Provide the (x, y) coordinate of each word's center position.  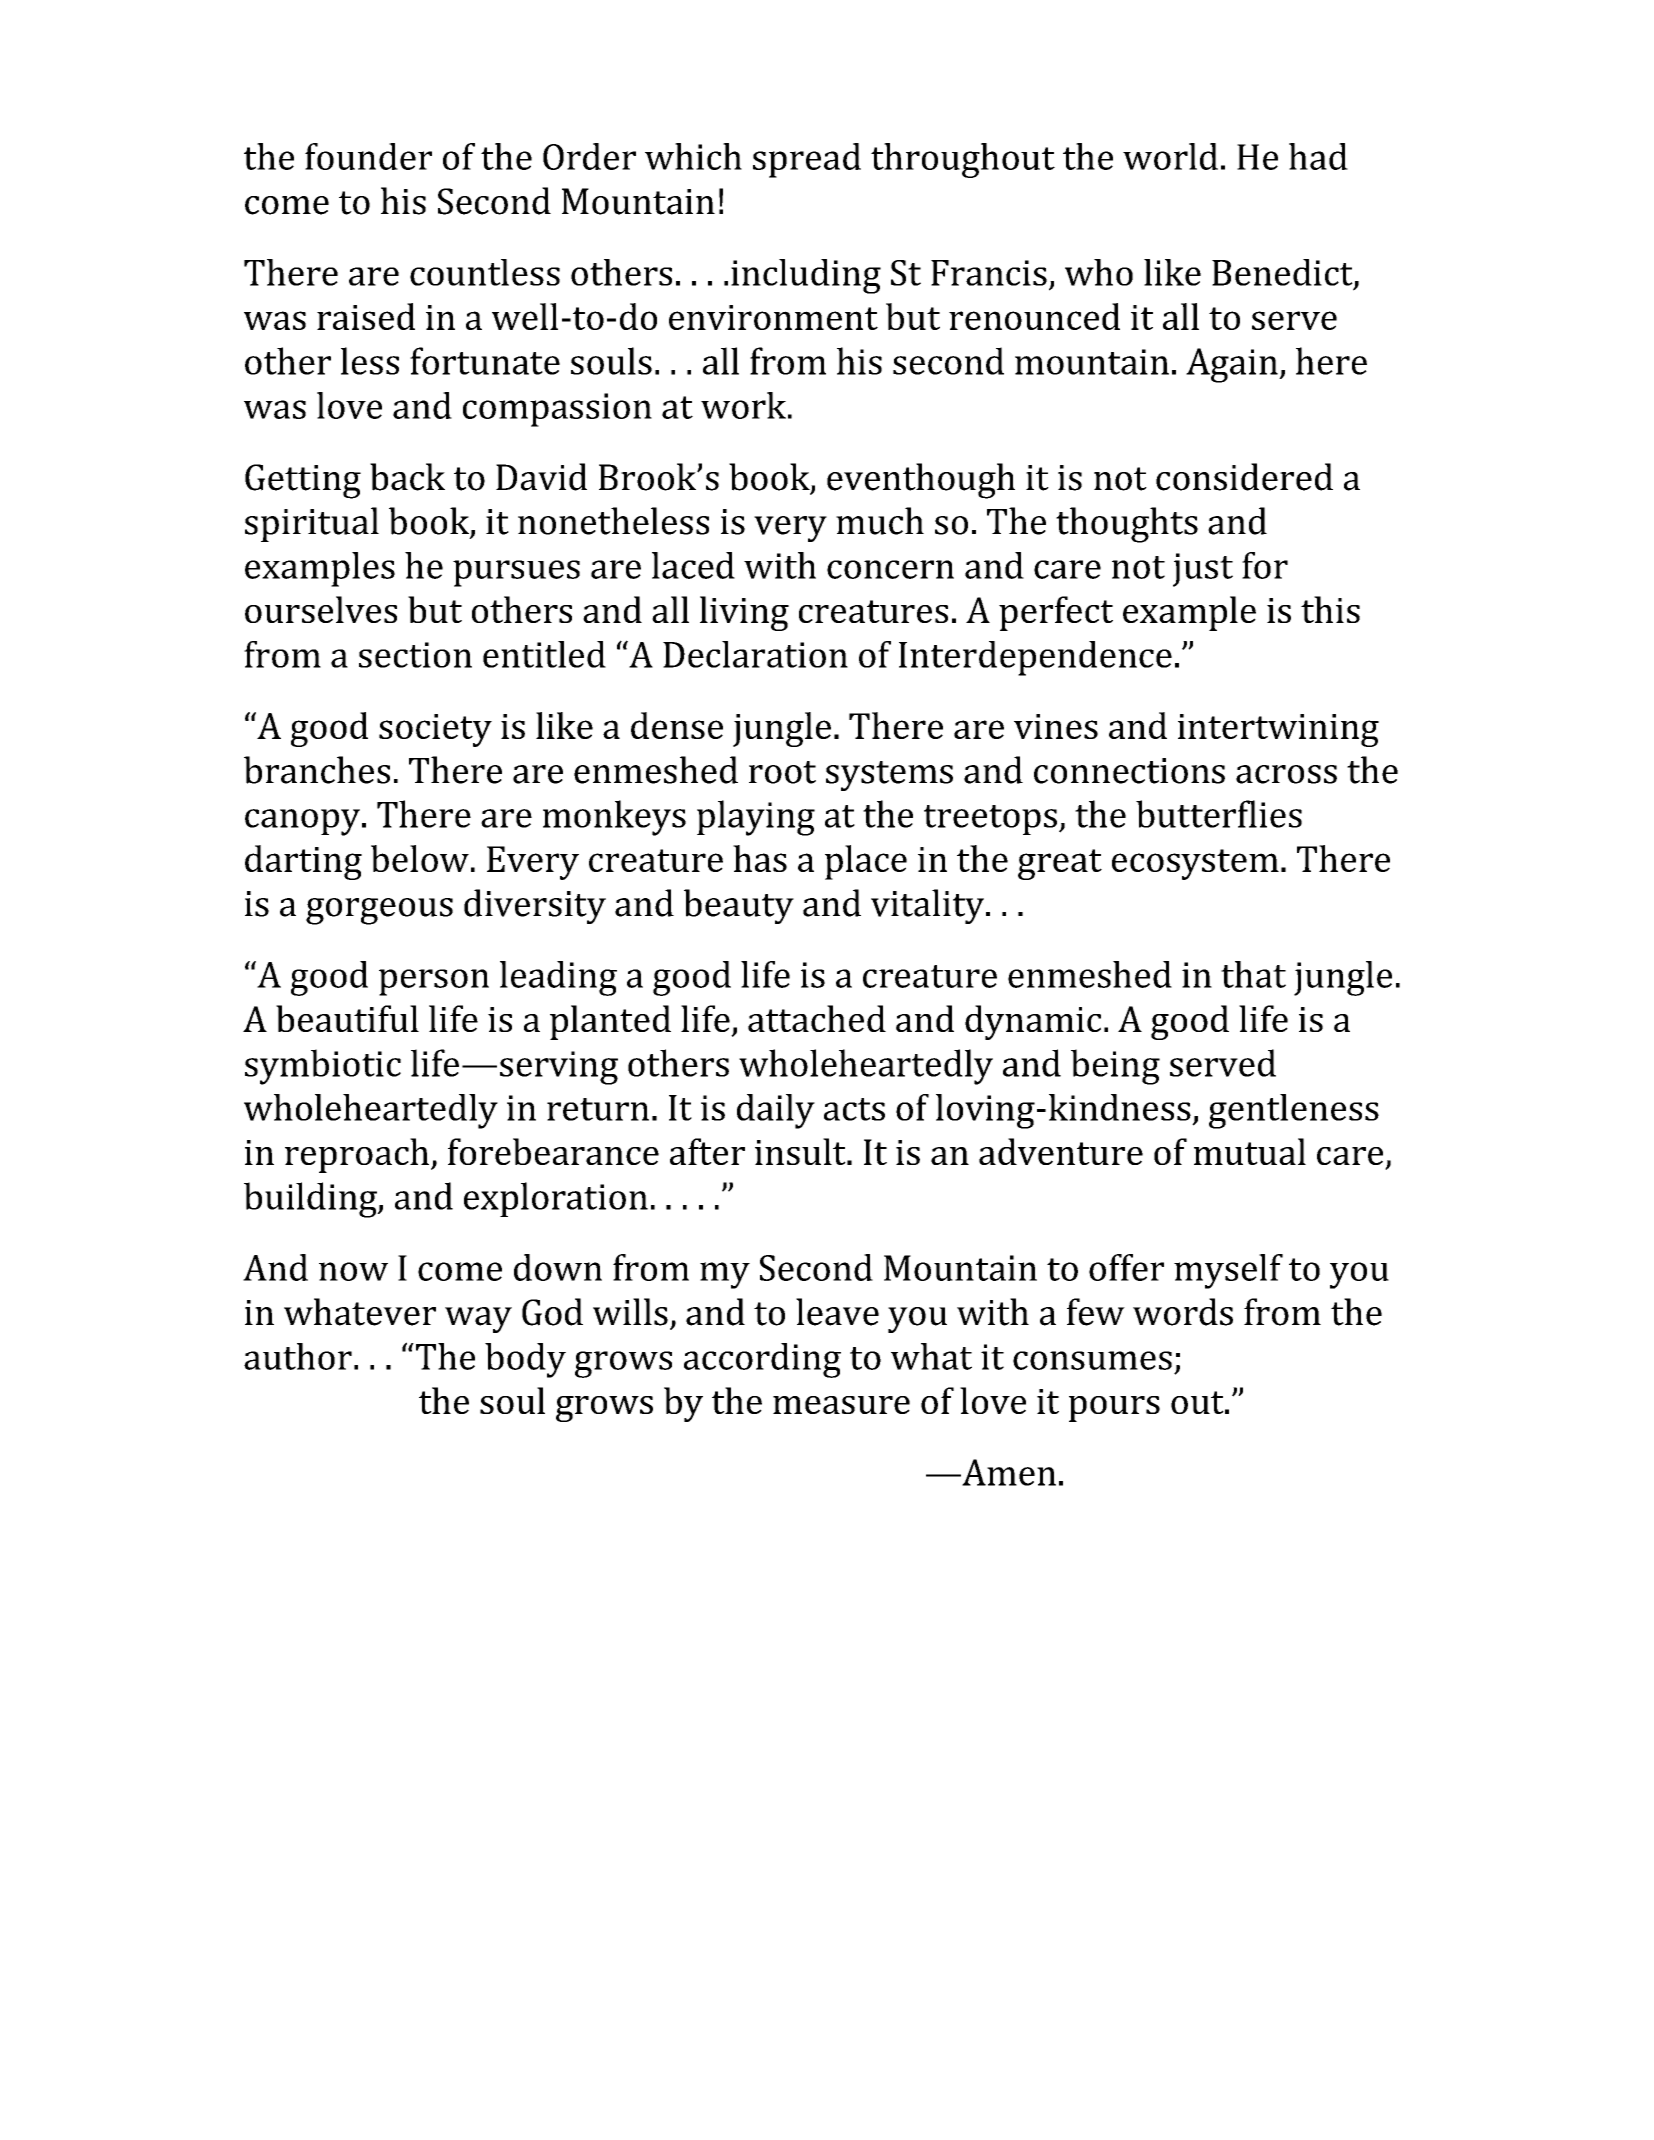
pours (1114, 1409)
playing (756, 818)
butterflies (1219, 814)
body (525, 1360)
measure (841, 1405)
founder (368, 156)
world (1170, 156)
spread (807, 160)
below (420, 858)
